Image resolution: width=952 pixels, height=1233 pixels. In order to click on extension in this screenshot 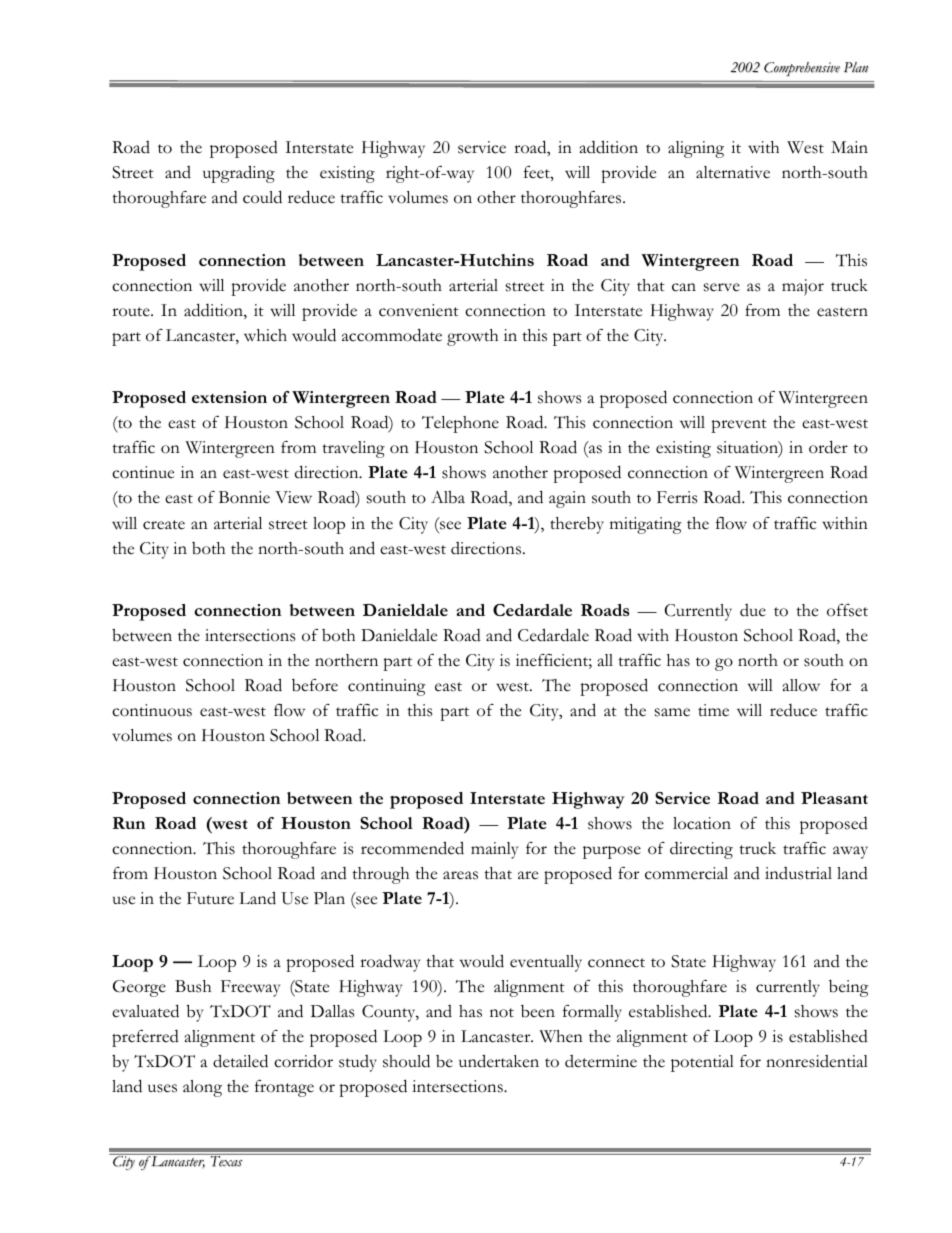, I will do `click(229, 397)`.
